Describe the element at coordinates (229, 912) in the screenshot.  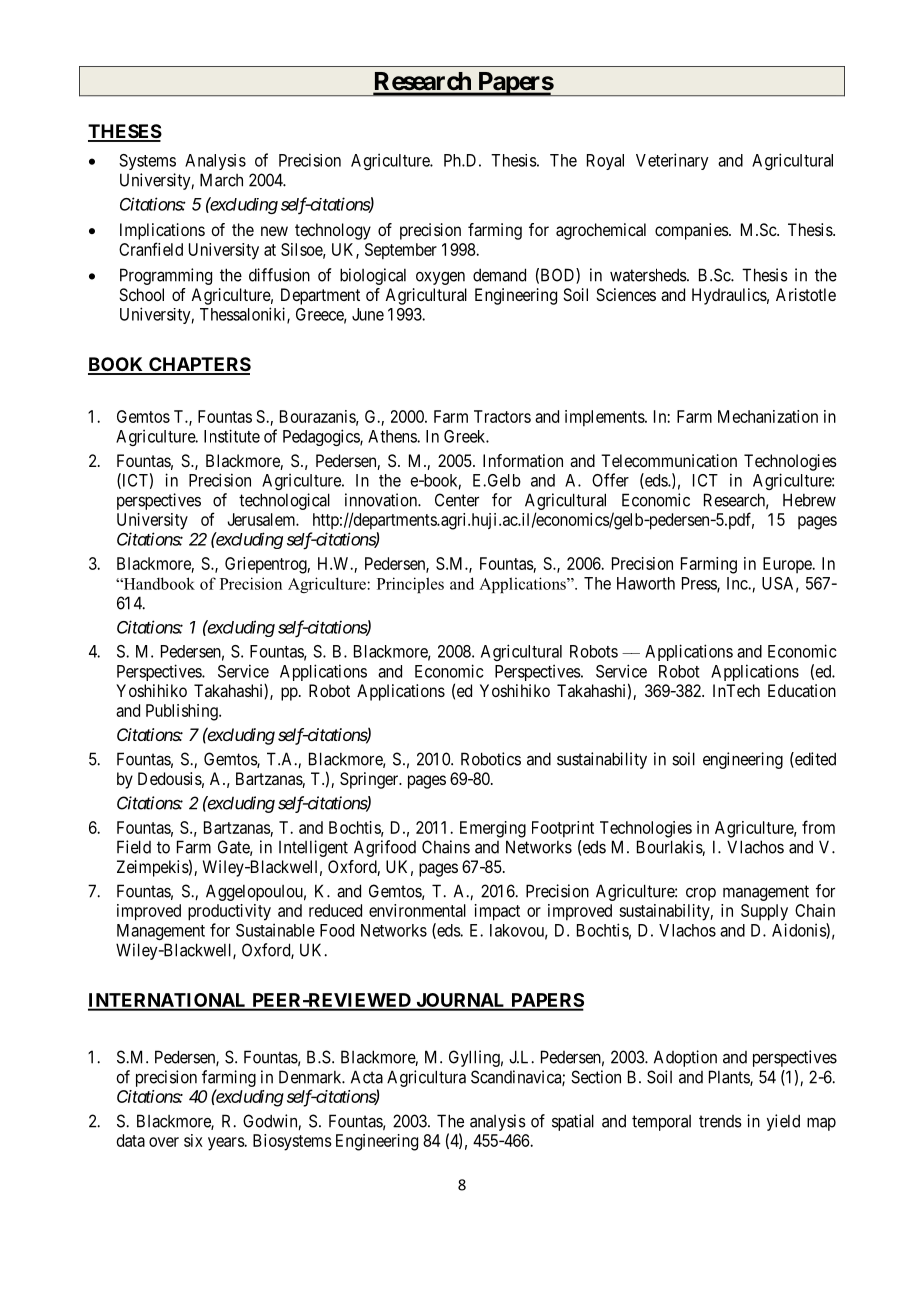
I see `productivity` at that location.
